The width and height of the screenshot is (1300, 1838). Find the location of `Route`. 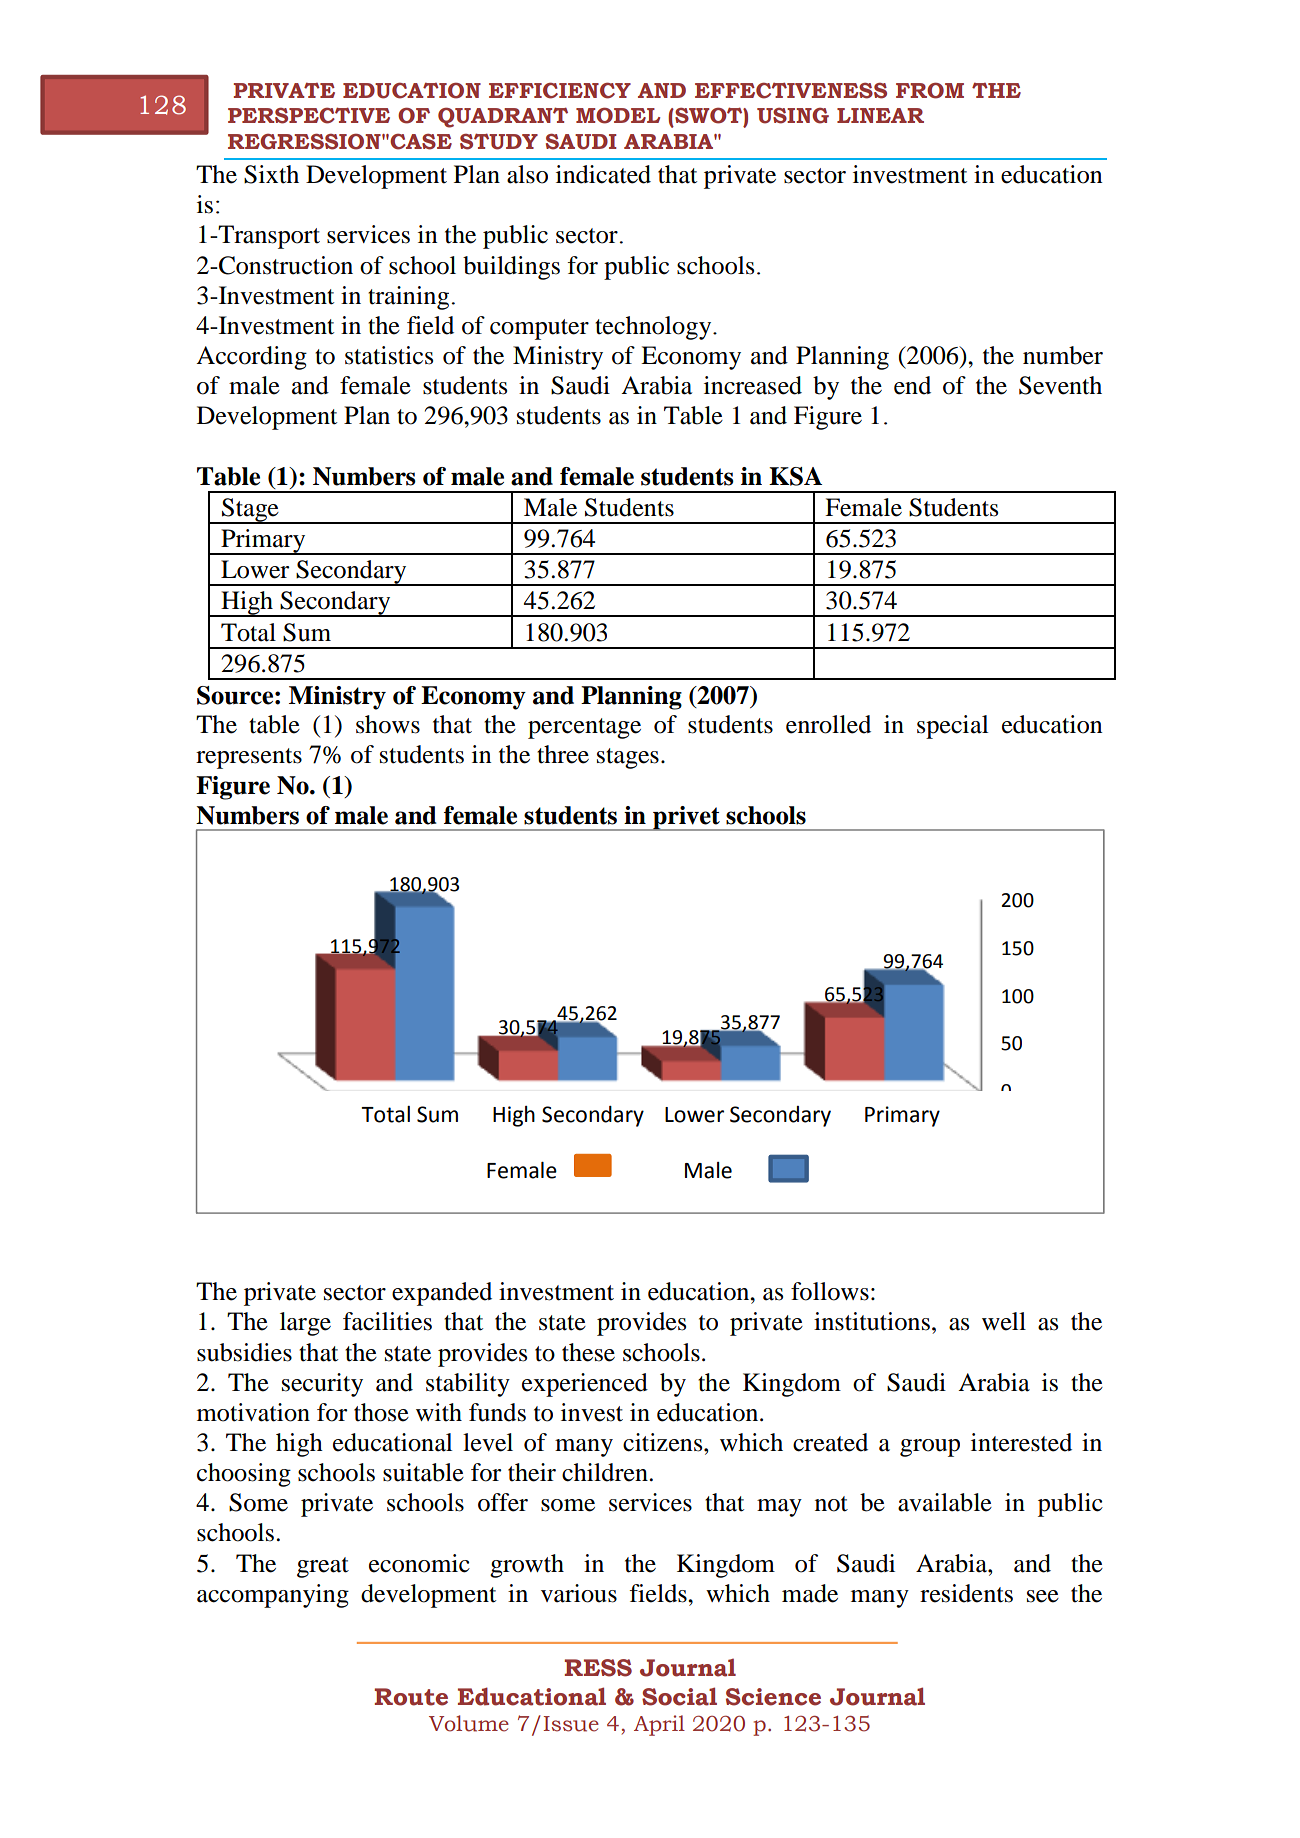

Route is located at coordinates (411, 1697).
